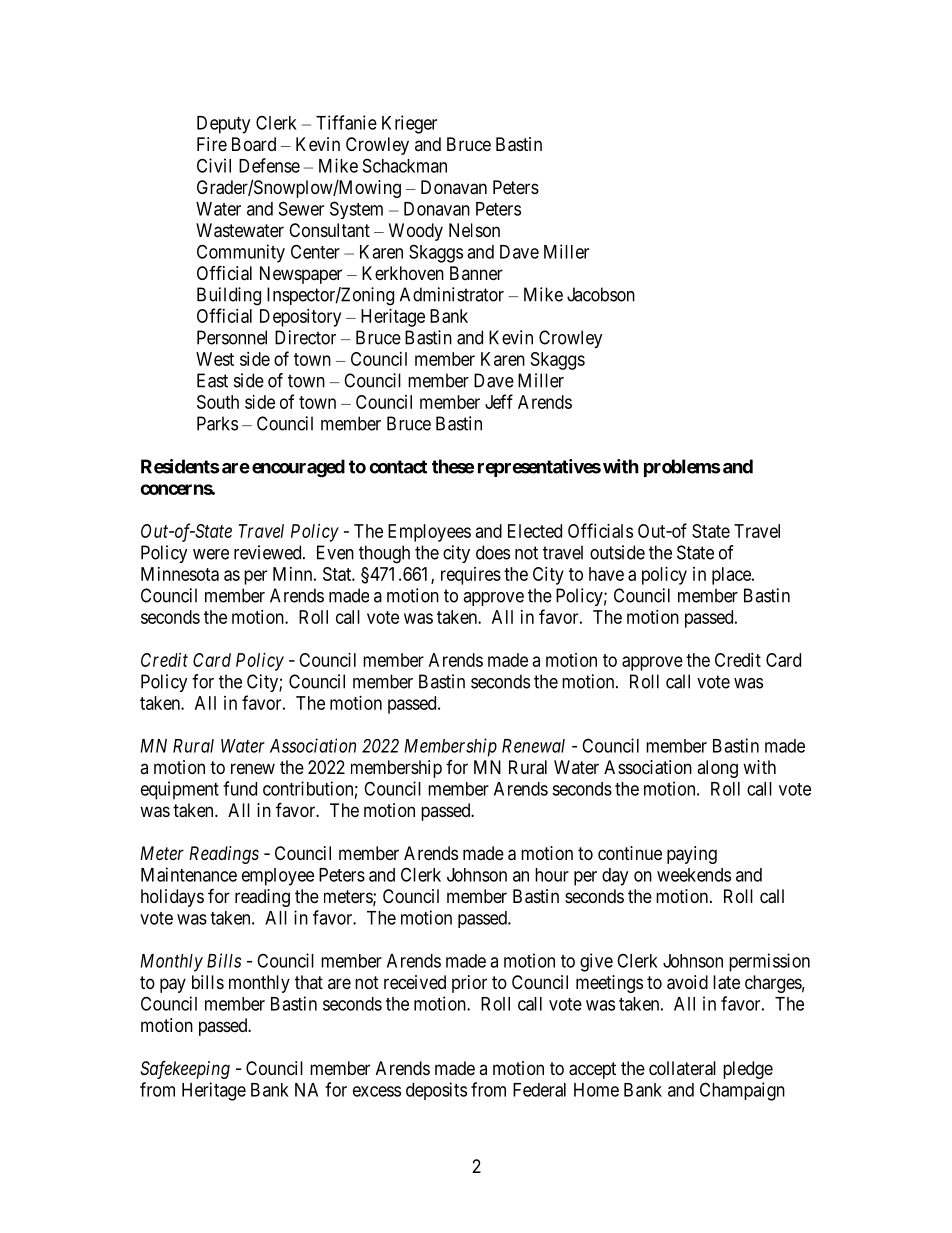  Describe the element at coordinates (212, 380) in the screenshot. I see `East` at that location.
